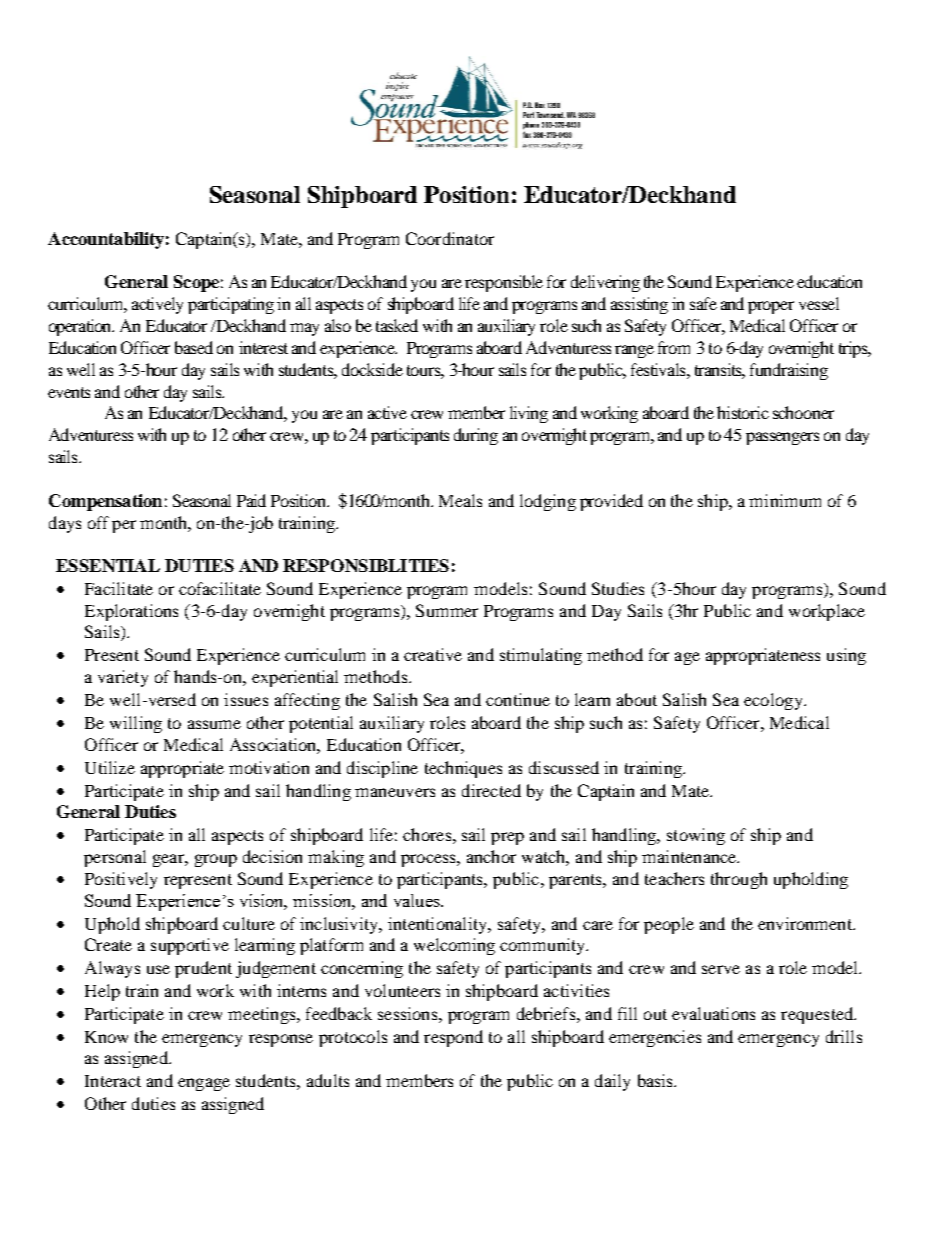  Describe the element at coordinates (433, 654) in the screenshot. I see `creative` at that location.
